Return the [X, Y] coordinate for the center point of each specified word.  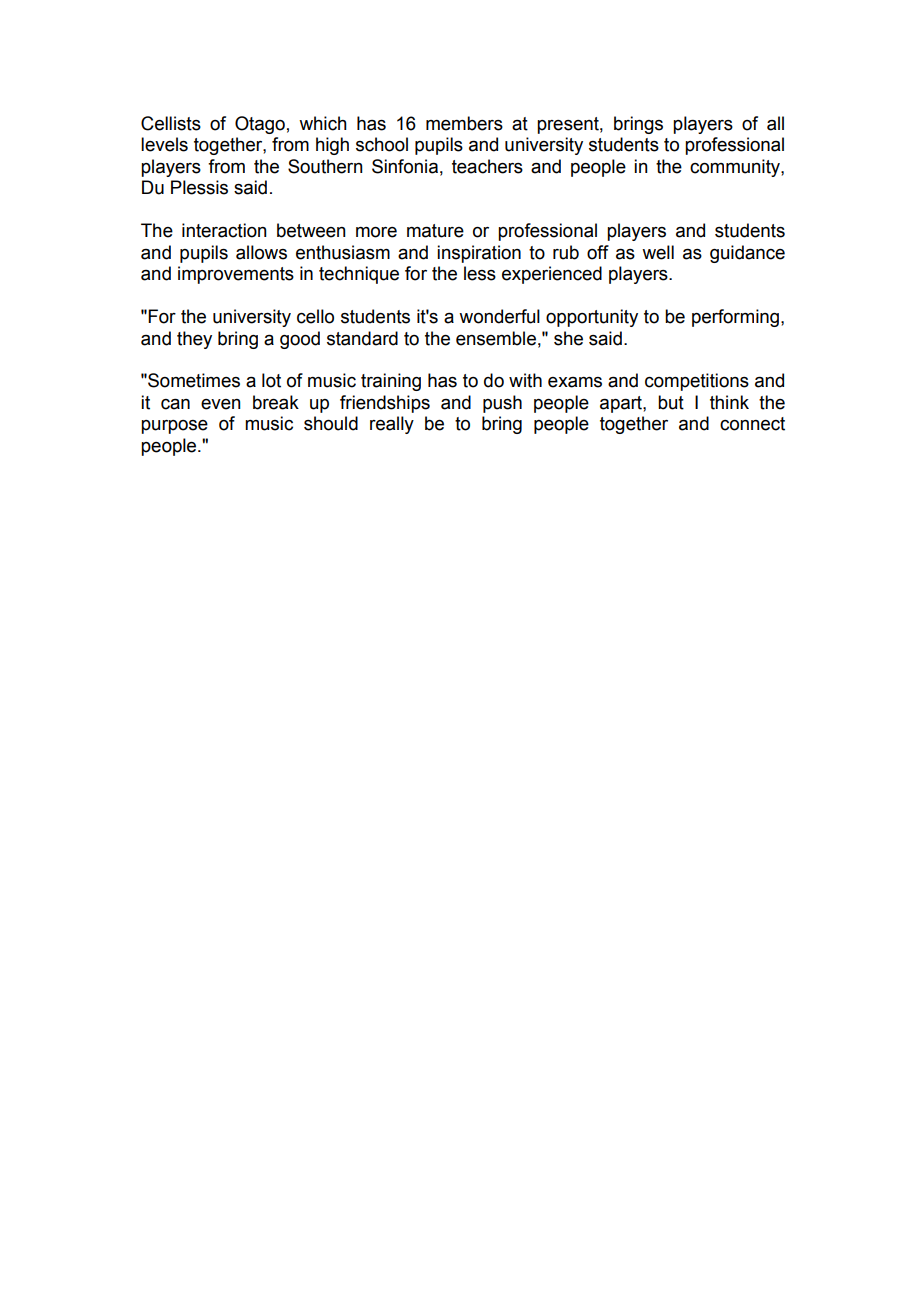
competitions [697, 382]
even [221, 404]
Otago [260, 125]
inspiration [479, 254]
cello [315, 316]
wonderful [499, 316]
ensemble [496, 338]
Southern [325, 166]
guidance [747, 254]
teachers [487, 166]
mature [435, 231]
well [658, 252]
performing [735, 318]
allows [261, 252]
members [464, 123]
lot [271, 380]
